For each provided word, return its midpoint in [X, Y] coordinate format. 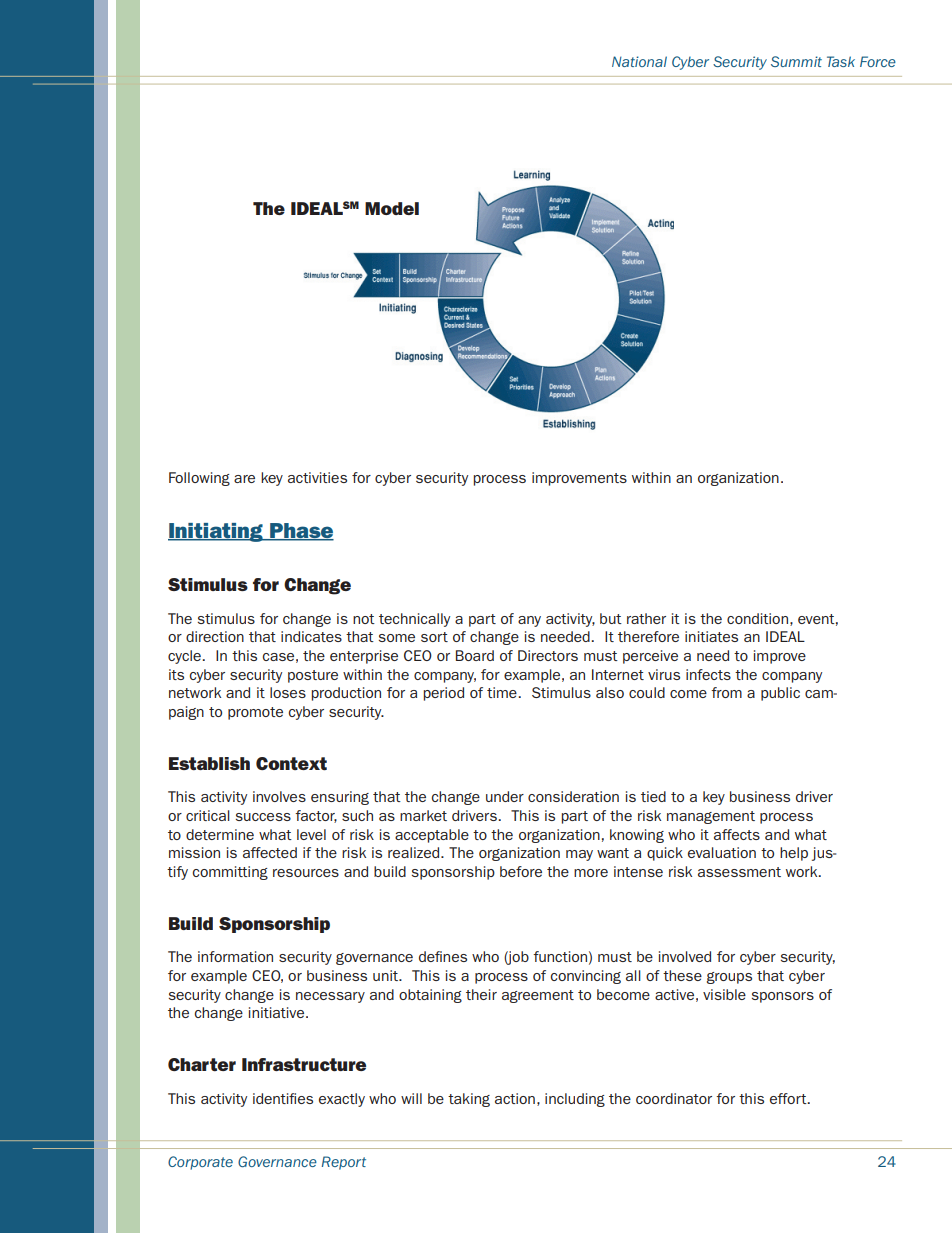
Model [392, 208]
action [515, 1098]
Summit [796, 61]
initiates [711, 636]
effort [789, 1098]
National [639, 61]
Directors [548, 655]
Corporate [200, 1163]
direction [215, 636]
